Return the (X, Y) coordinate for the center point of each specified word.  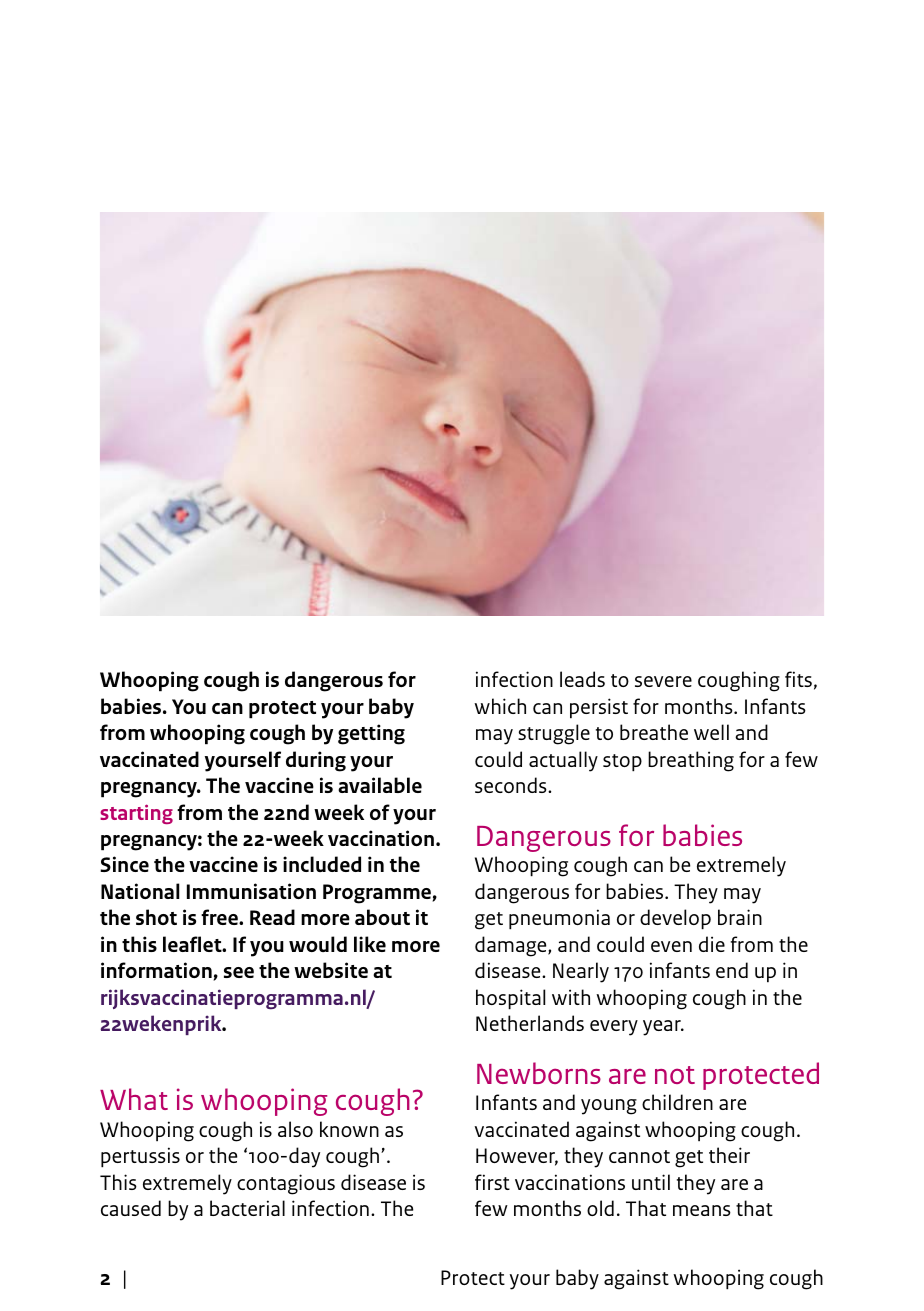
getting (371, 734)
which (500, 706)
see (239, 972)
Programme (378, 894)
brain (740, 917)
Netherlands (530, 1023)
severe (663, 681)
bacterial (247, 1208)
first (492, 1182)
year (663, 1028)
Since (124, 864)
